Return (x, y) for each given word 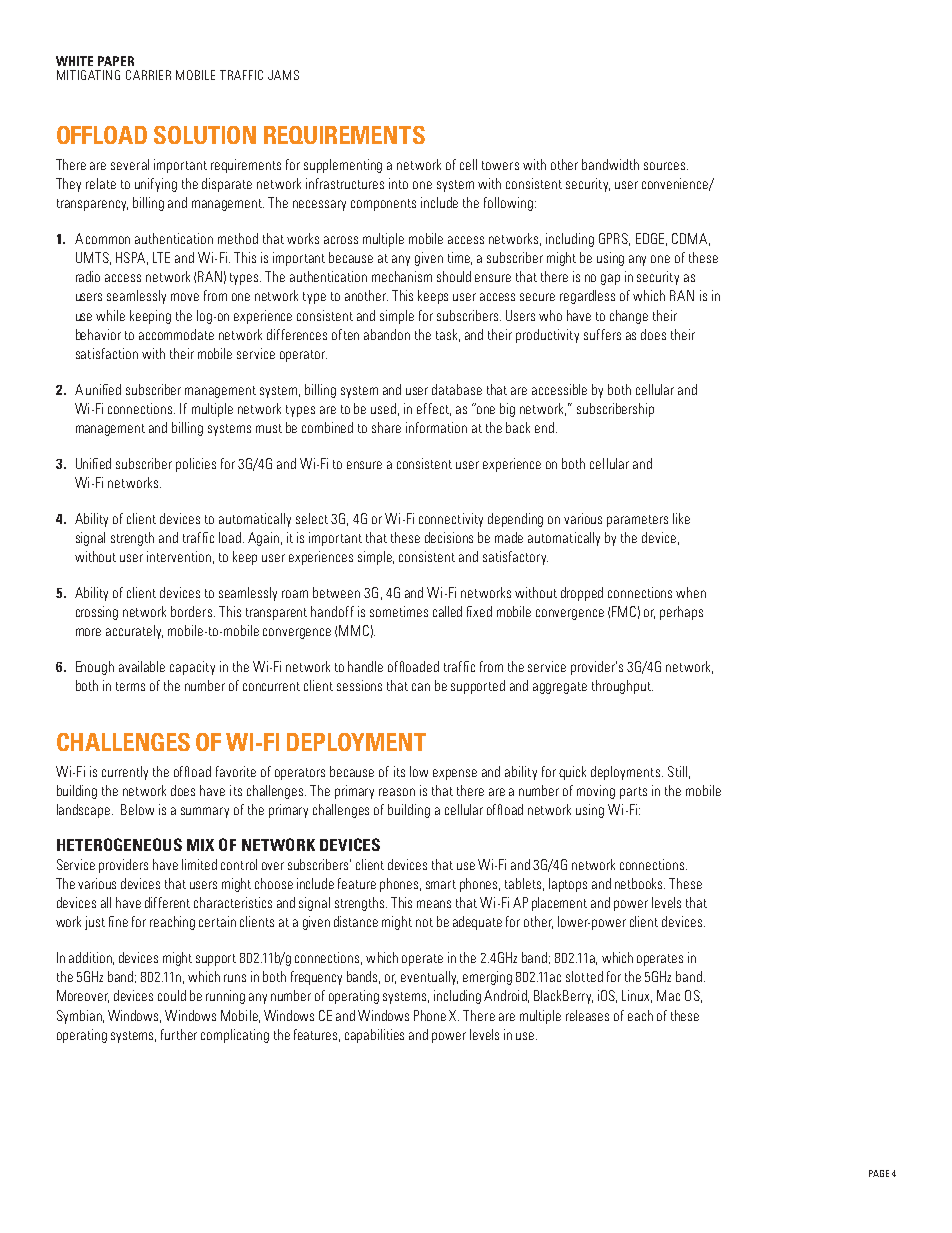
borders (191, 611)
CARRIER (148, 75)
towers (500, 165)
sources (666, 166)
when (691, 592)
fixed (479, 611)
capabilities (374, 1036)
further (179, 1034)
